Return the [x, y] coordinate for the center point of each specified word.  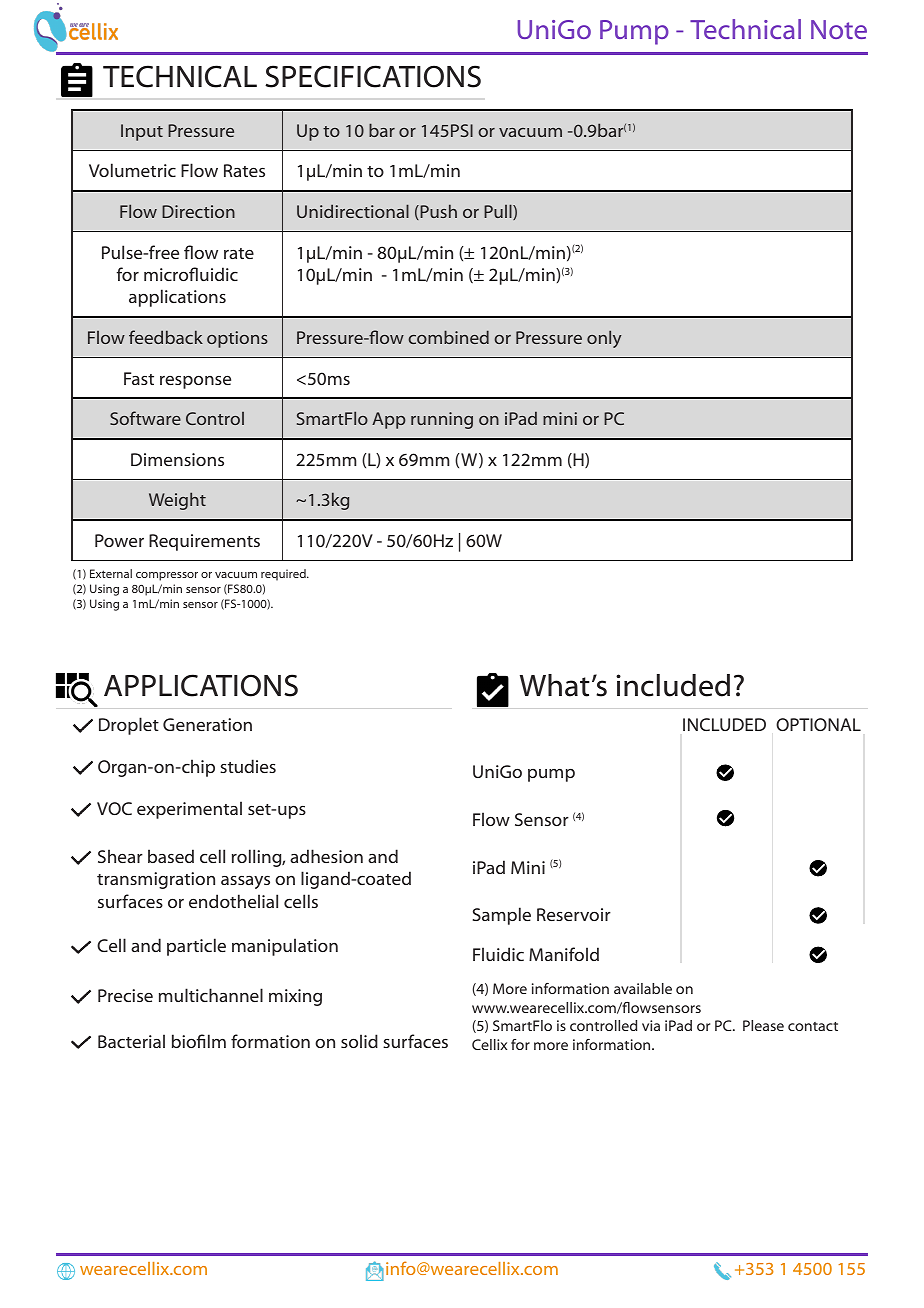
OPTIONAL [818, 724]
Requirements [204, 542]
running [442, 420]
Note [839, 29]
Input [142, 132]
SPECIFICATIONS [373, 76]
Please [763, 1025]
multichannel [211, 995]
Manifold [564, 954]
